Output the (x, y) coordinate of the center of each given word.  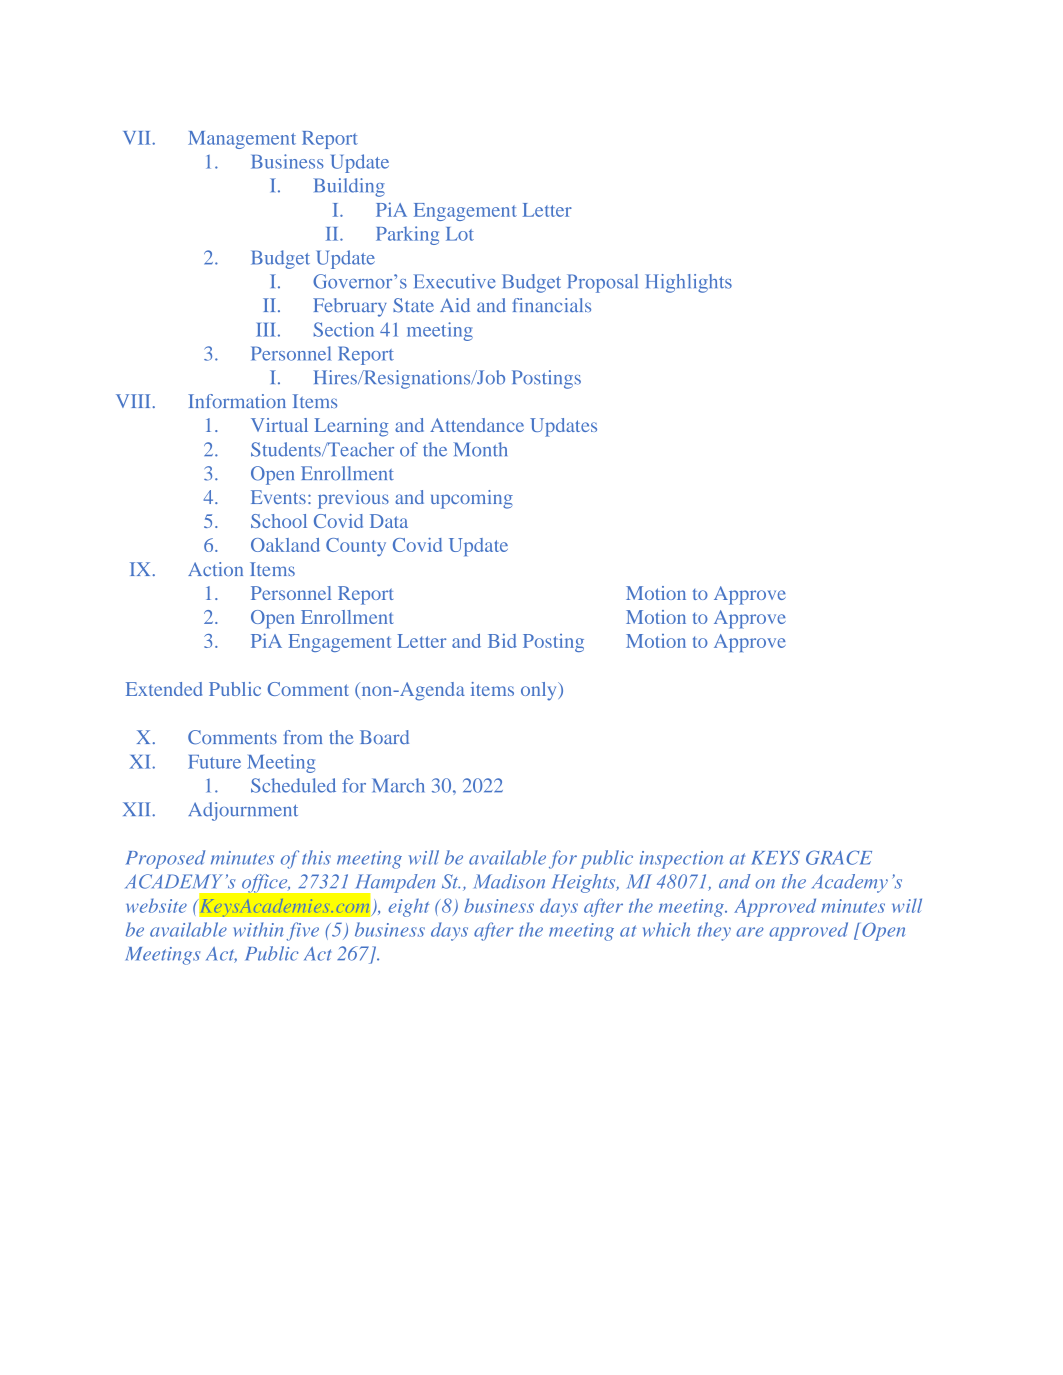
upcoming (472, 499)
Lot (460, 234)
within (259, 929)
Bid (502, 641)
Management (242, 140)
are (749, 932)
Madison (509, 881)
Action (215, 569)
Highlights (688, 283)
